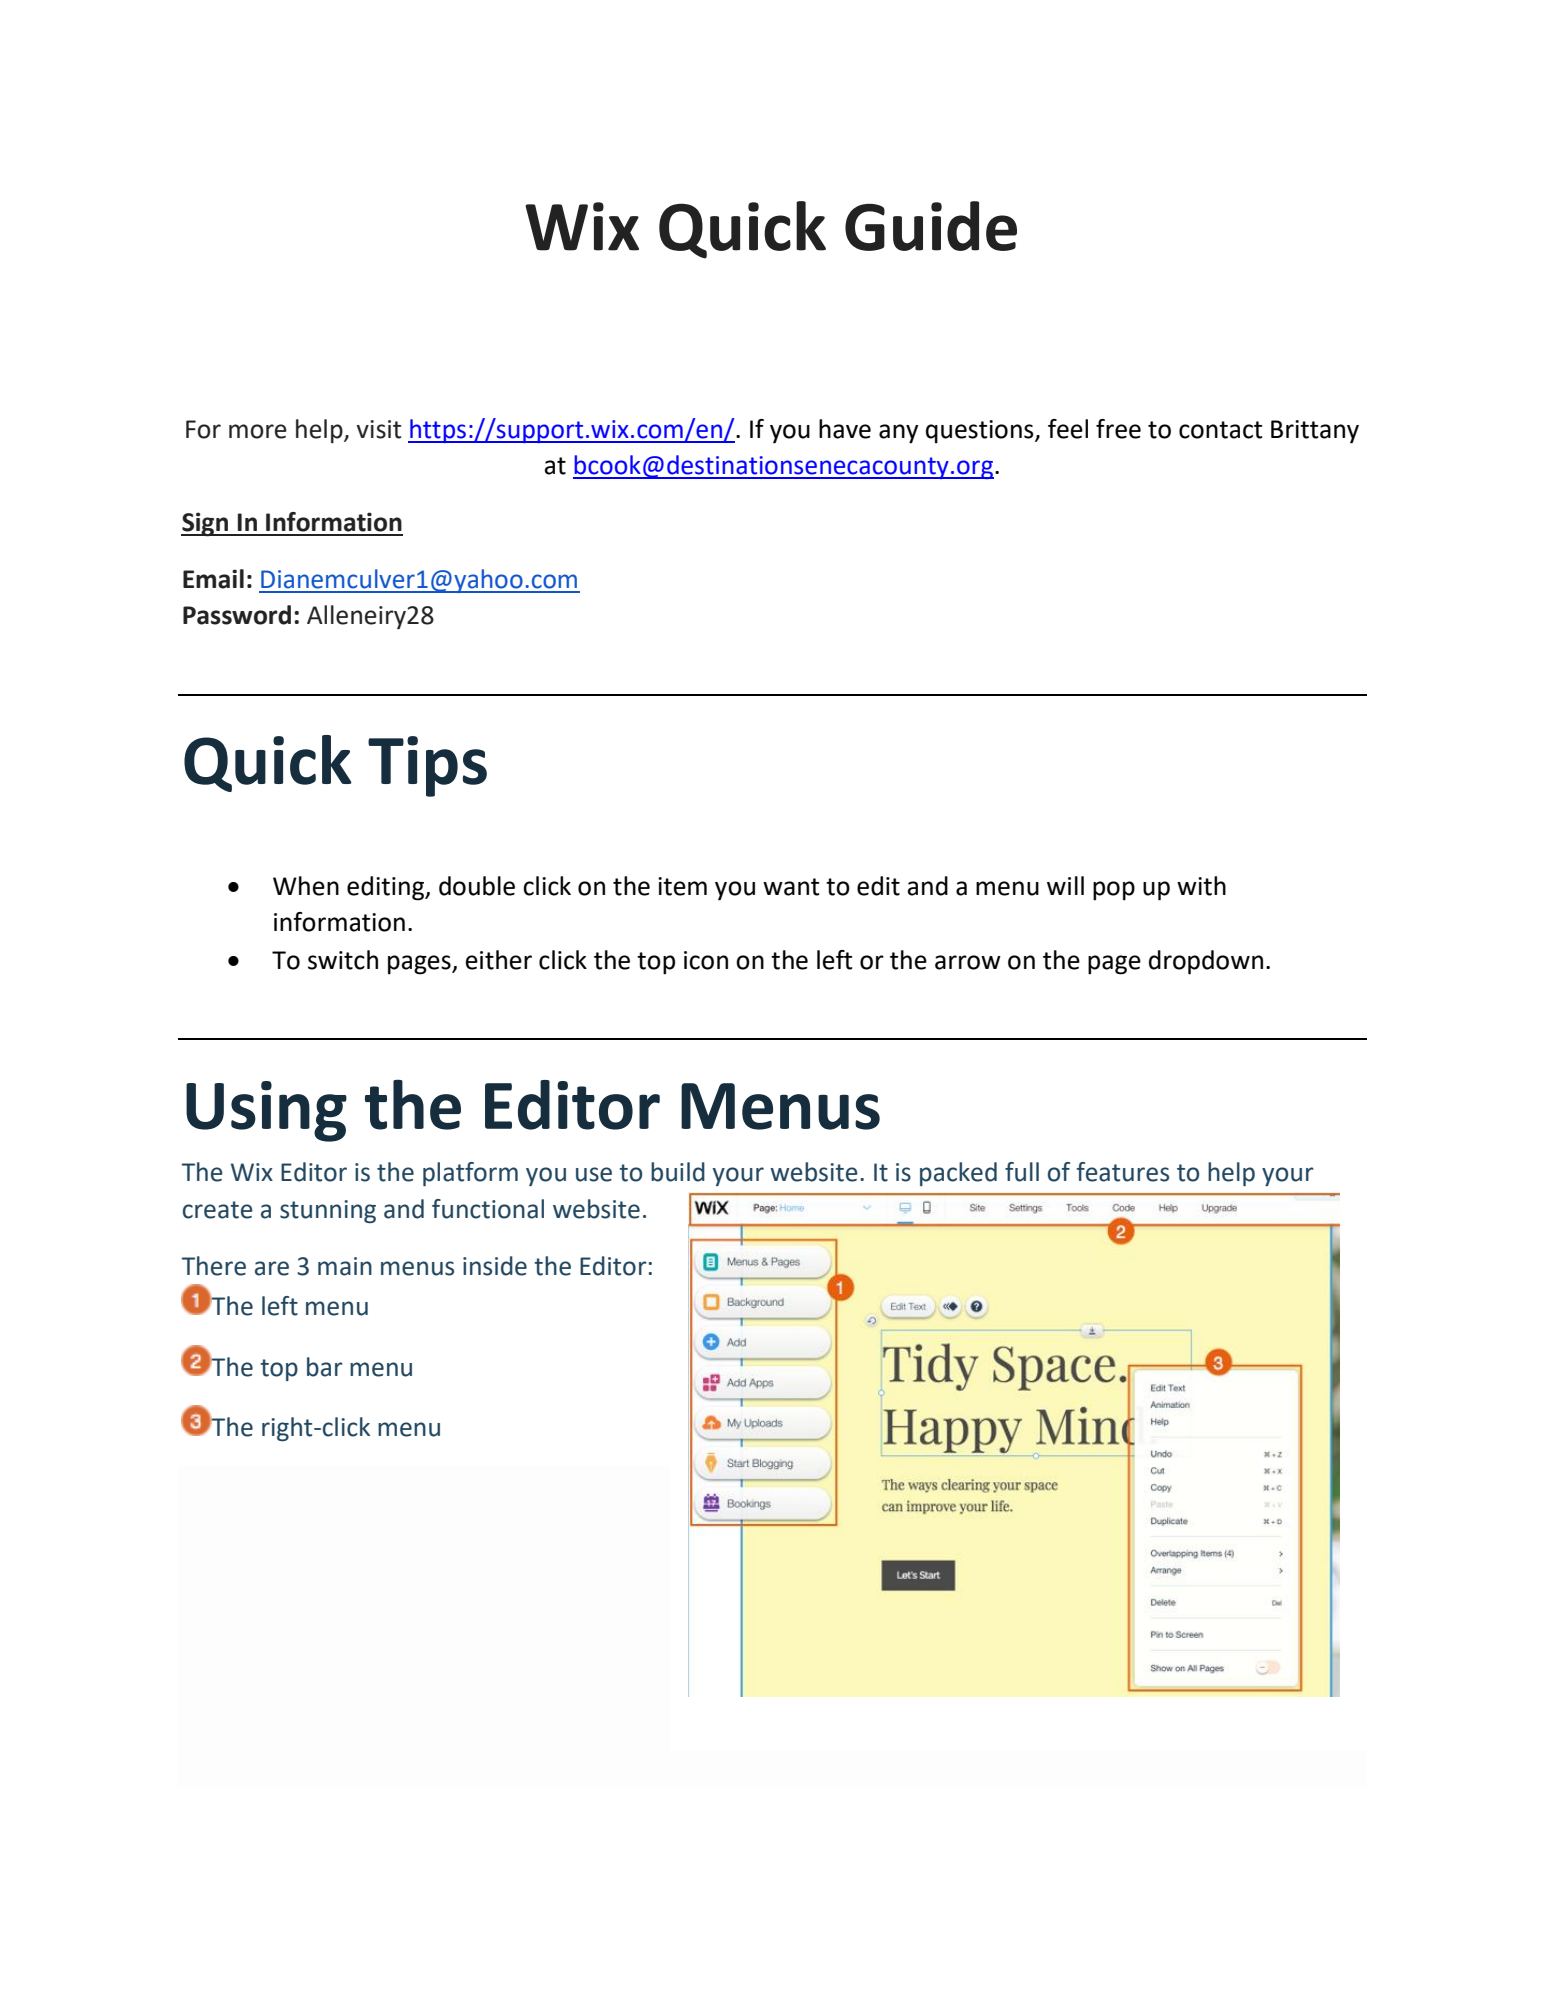 Image resolution: width=1544 pixels, height=1998 pixels. What do you see at coordinates (1220, 430) in the image?
I see `contact` at bounding box center [1220, 430].
